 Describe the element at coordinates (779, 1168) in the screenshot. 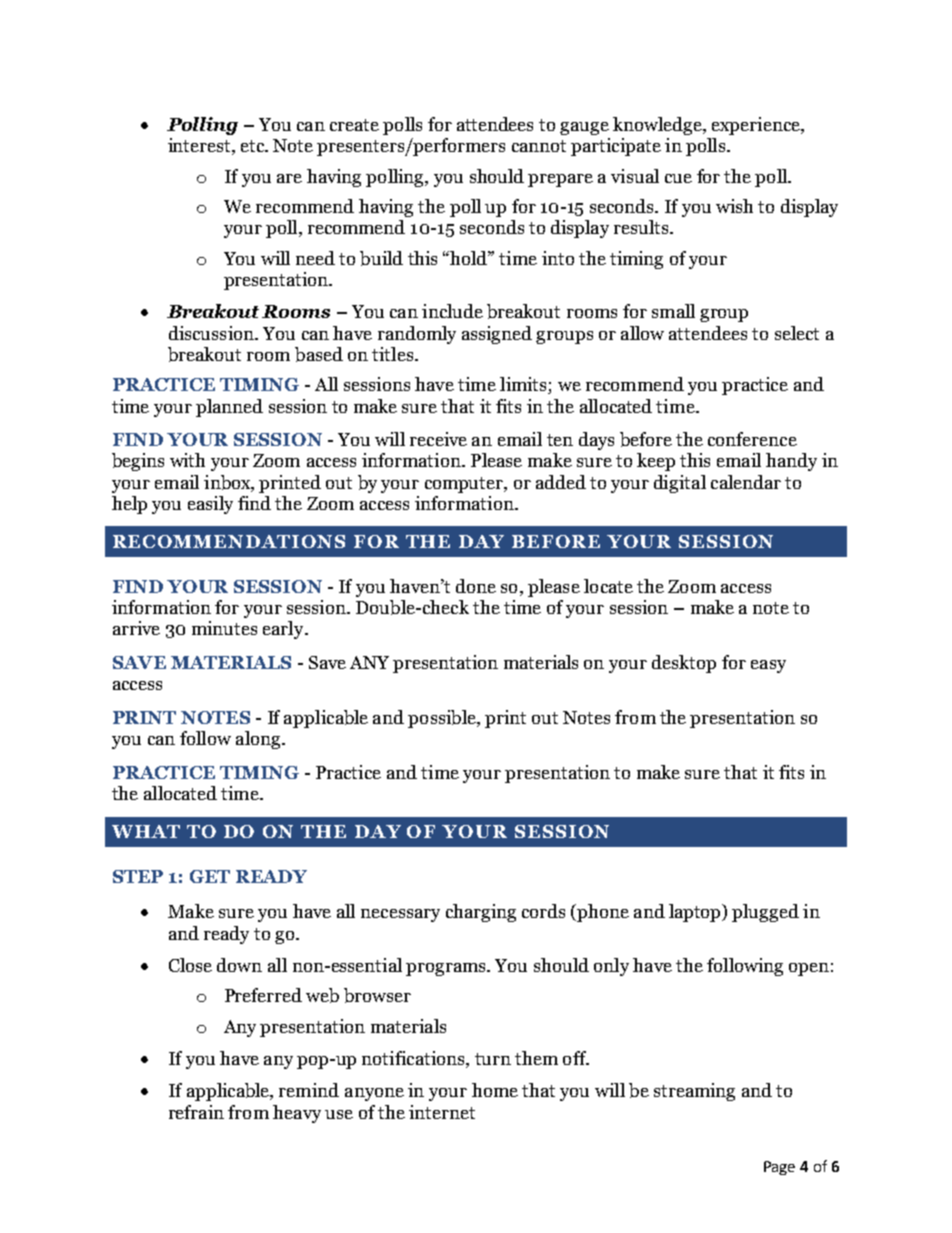

I see `Page` at that location.
